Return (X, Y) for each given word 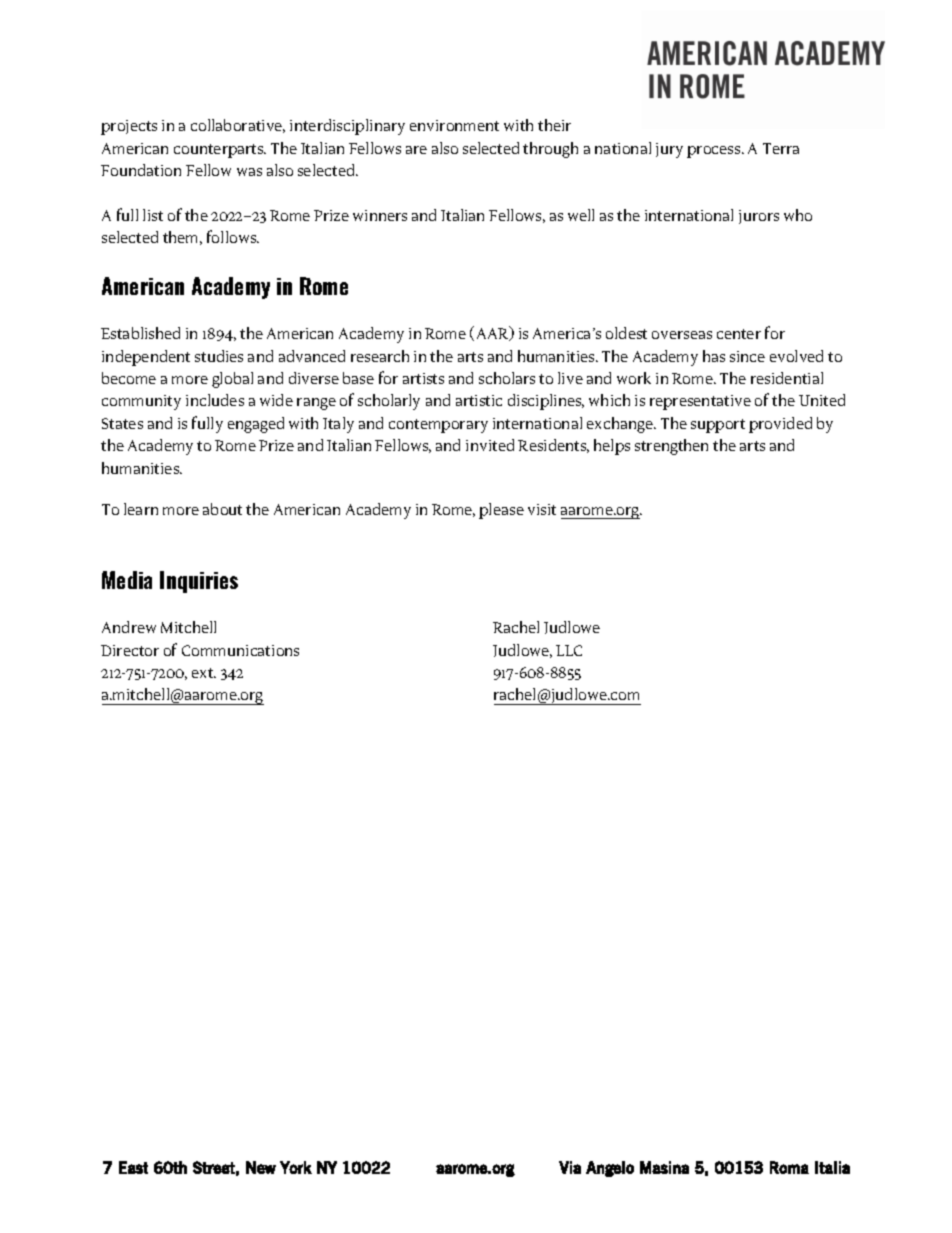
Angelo (610, 1169)
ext (204, 673)
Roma (789, 1167)
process (715, 152)
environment (454, 125)
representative (700, 402)
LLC (569, 650)
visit (542, 509)
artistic (479, 400)
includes (215, 400)
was (249, 172)
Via (570, 1167)
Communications (240, 650)
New (261, 1167)
